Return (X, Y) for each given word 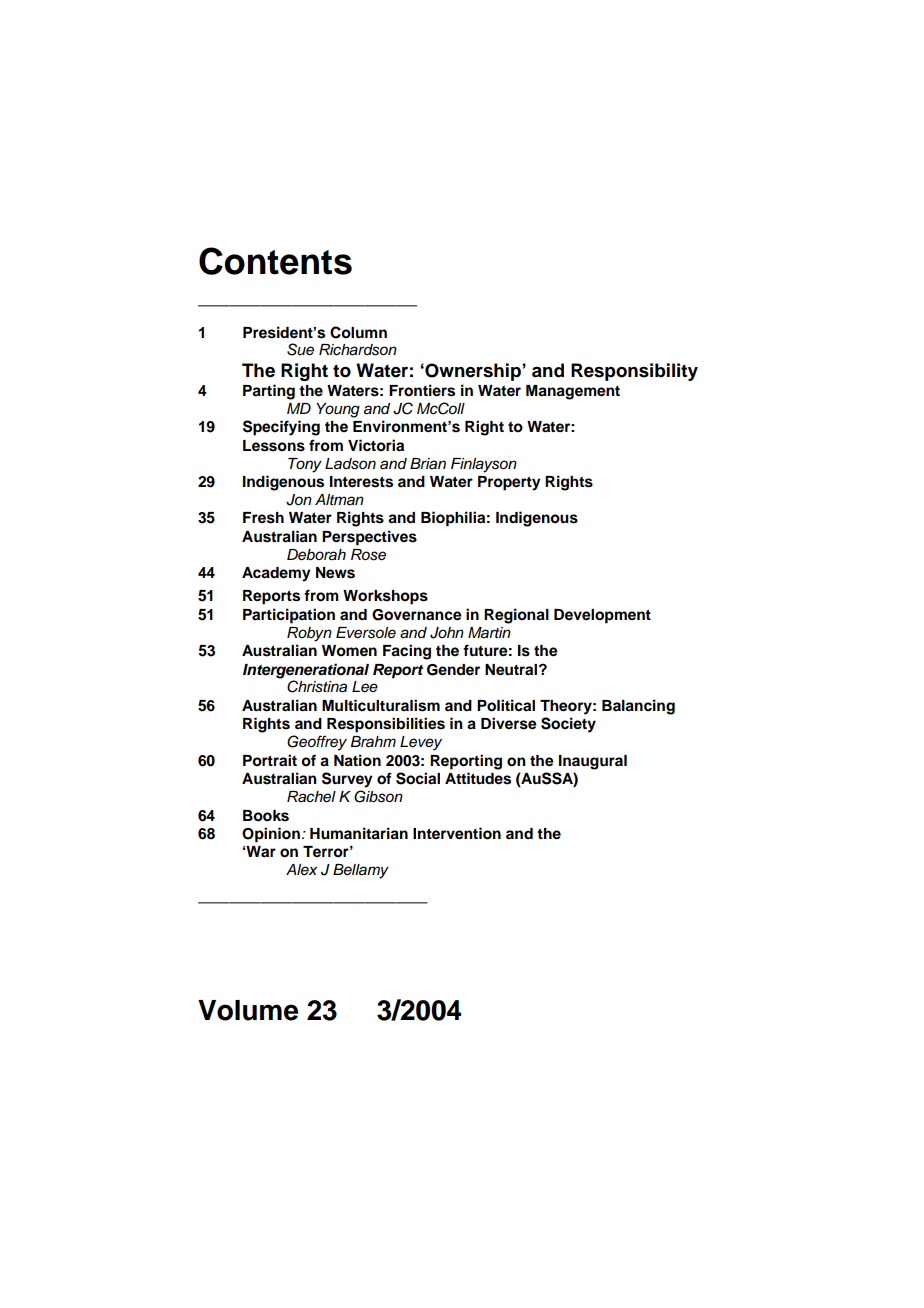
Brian (428, 463)
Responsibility (634, 372)
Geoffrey (317, 743)
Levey (421, 743)
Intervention (457, 833)
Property (509, 483)
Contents (275, 261)
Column (358, 332)
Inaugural (593, 762)
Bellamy (361, 871)
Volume (248, 1010)
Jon (299, 500)
